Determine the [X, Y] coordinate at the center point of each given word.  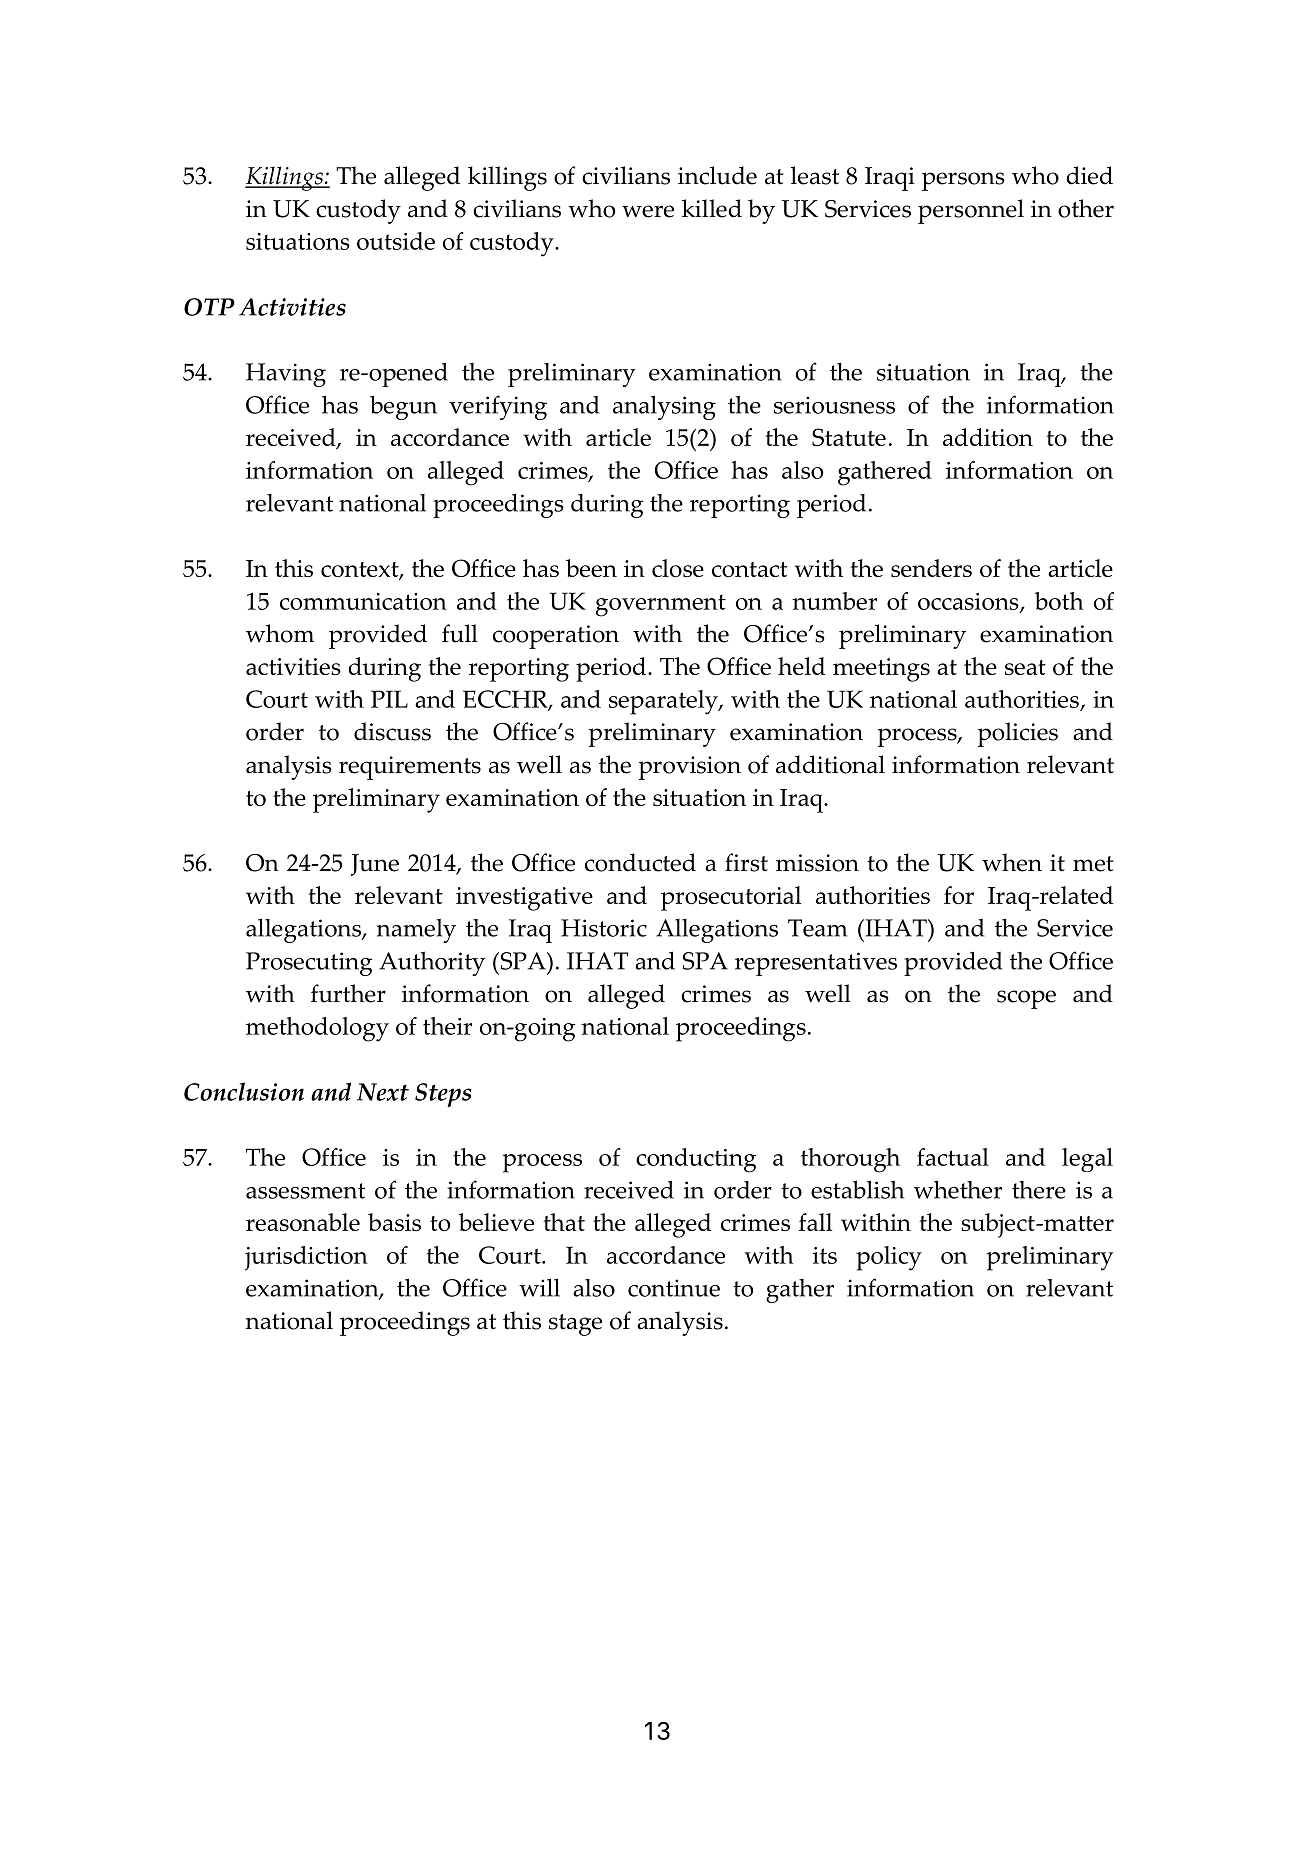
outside [396, 241]
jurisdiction [306, 1258]
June [375, 865]
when [1012, 862]
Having [286, 375]
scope [1026, 999]
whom [280, 633]
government [661, 605]
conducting [696, 1160]
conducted [640, 862]
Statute [849, 437]
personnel [971, 211]
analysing [664, 407]
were [648, 211]
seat [1025, 667]
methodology [317, 1029]
